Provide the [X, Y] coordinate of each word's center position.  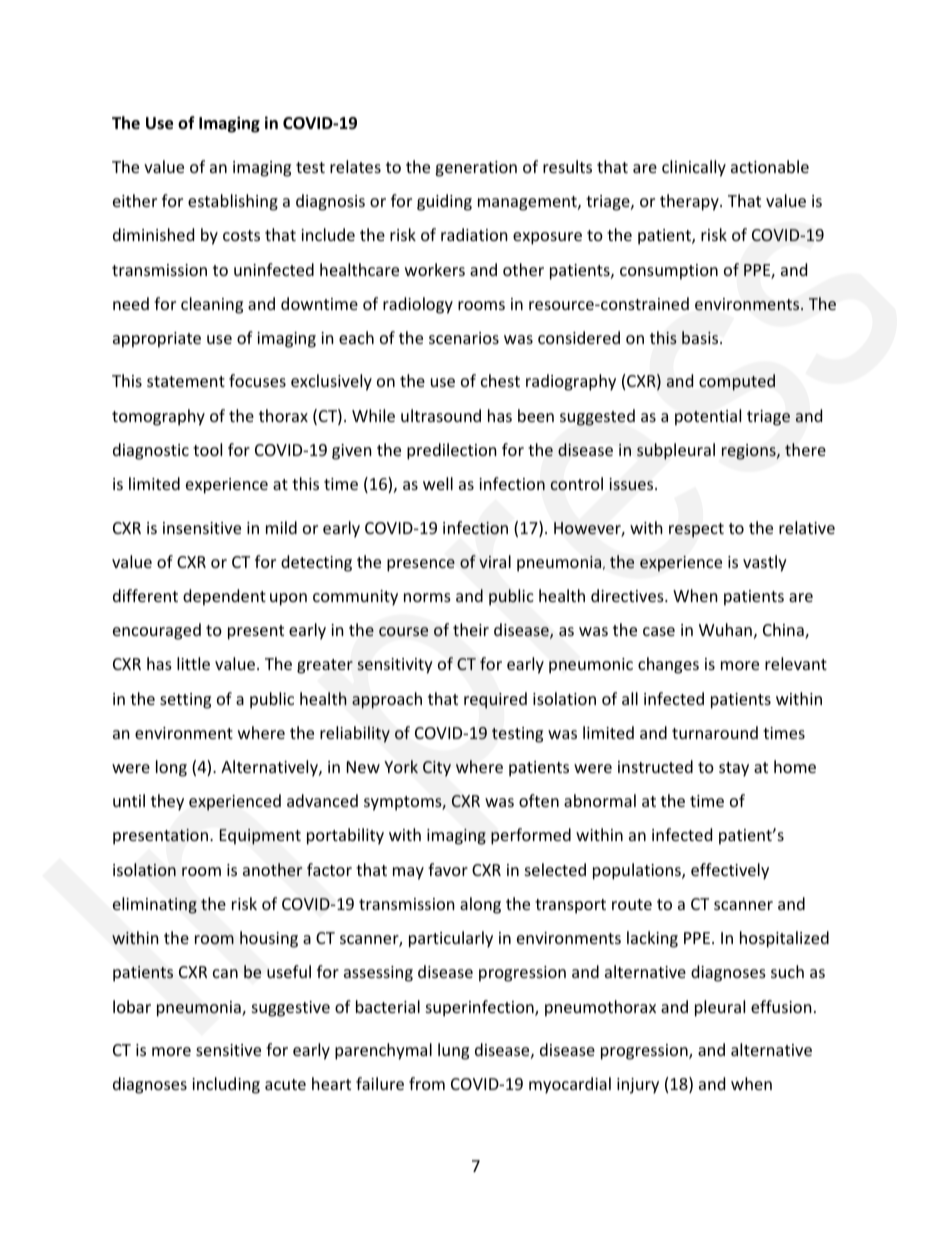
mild [281, 527]
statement [186, 381]
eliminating [155, 905]
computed [737, 382]
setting [185, 701]
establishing [233, 202]
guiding [444, 202]
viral [495, 561]
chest [500, 380]
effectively [730, 871]
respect [696, 530]
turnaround [715, 732]
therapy [690, 202]
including [226, 1085]
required [495, 700]
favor [448, 869]
